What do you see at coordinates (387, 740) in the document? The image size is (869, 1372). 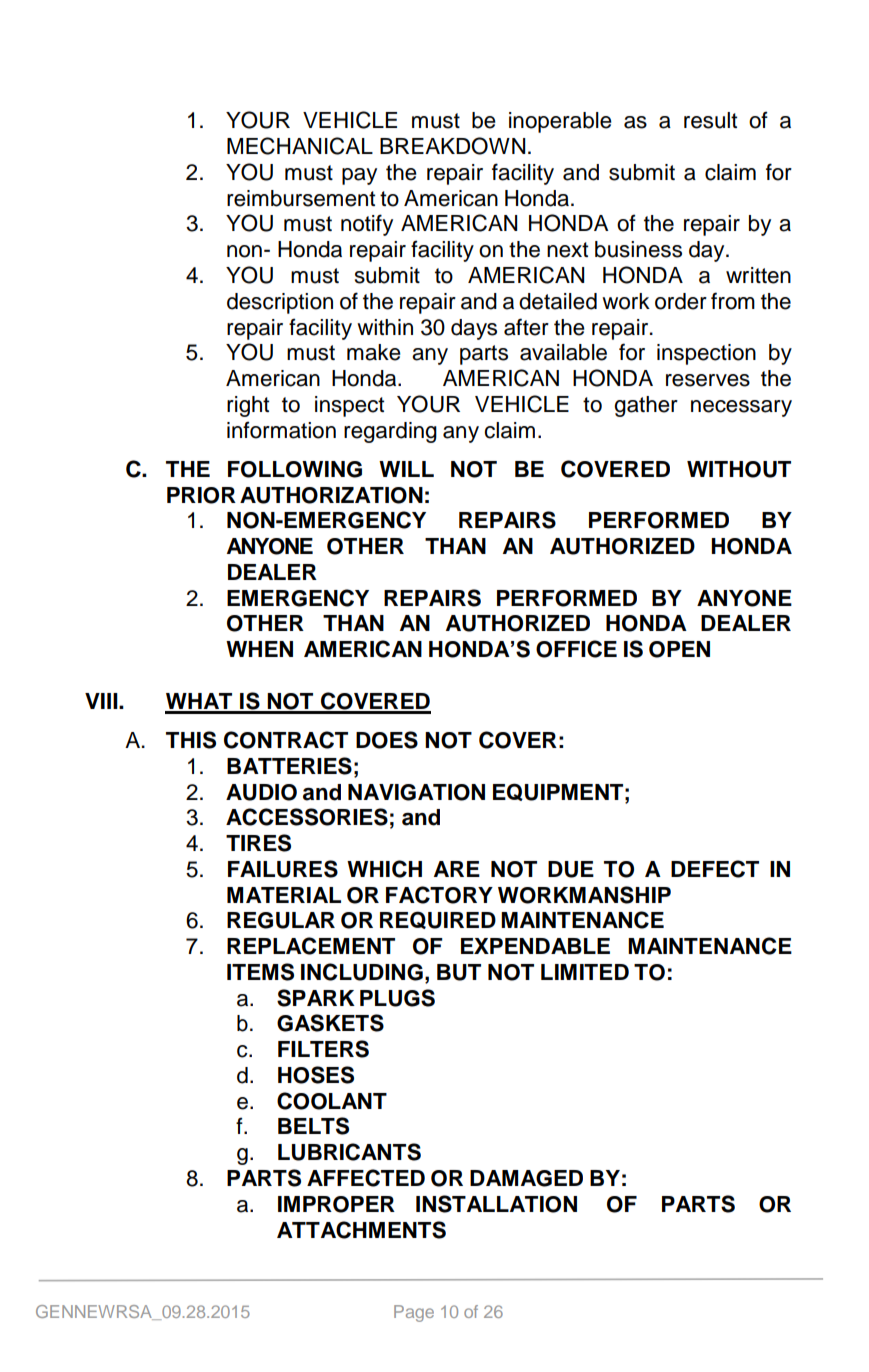 I see `DOES` at bounding box center [387, 740].
